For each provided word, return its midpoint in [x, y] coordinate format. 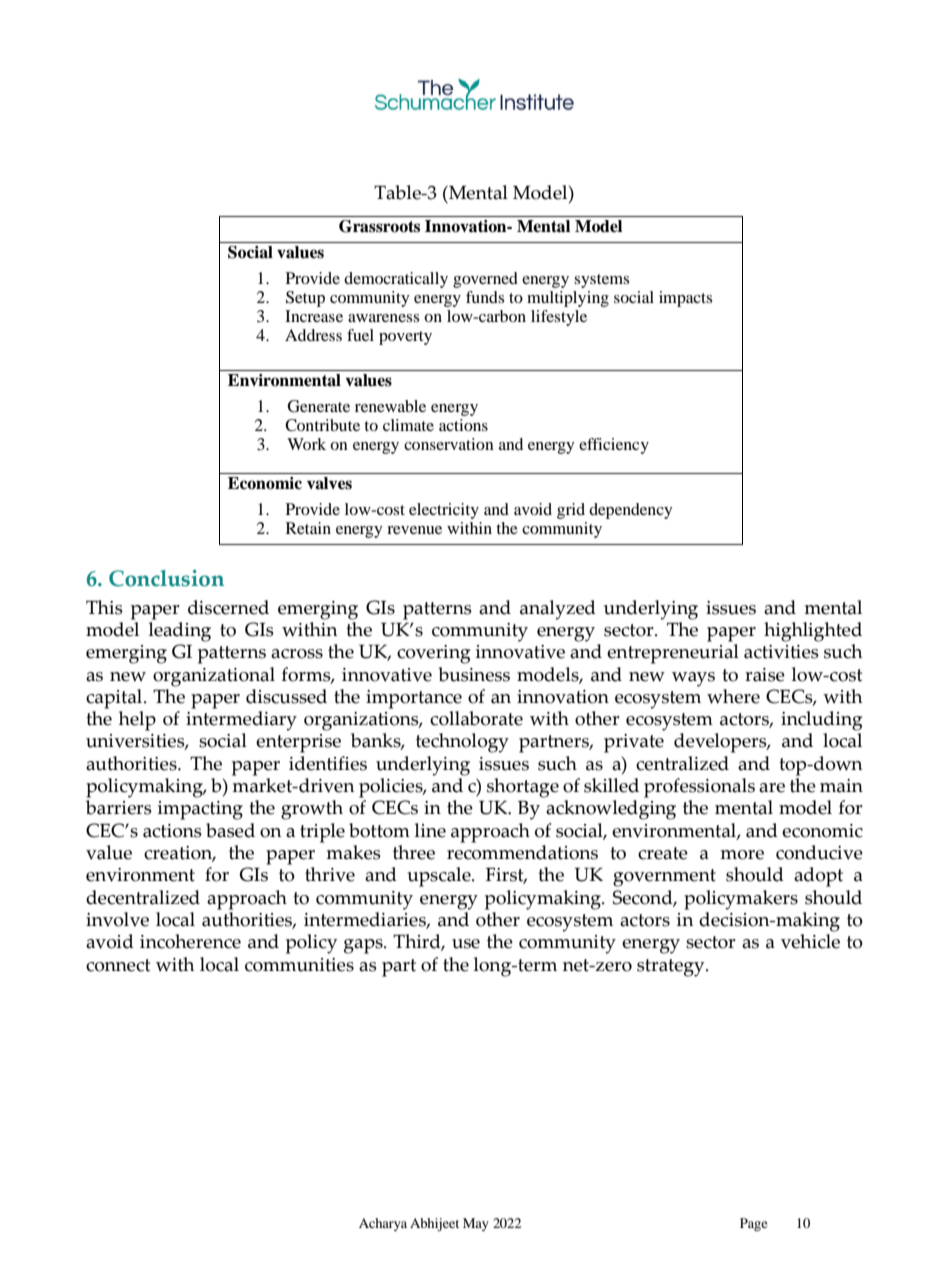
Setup [305, 299]
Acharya [383, 1224]
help [137, 721]
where [733, 696]
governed [485, 280]
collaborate [476, 718]
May [476, 1224]
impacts [685, 299]
